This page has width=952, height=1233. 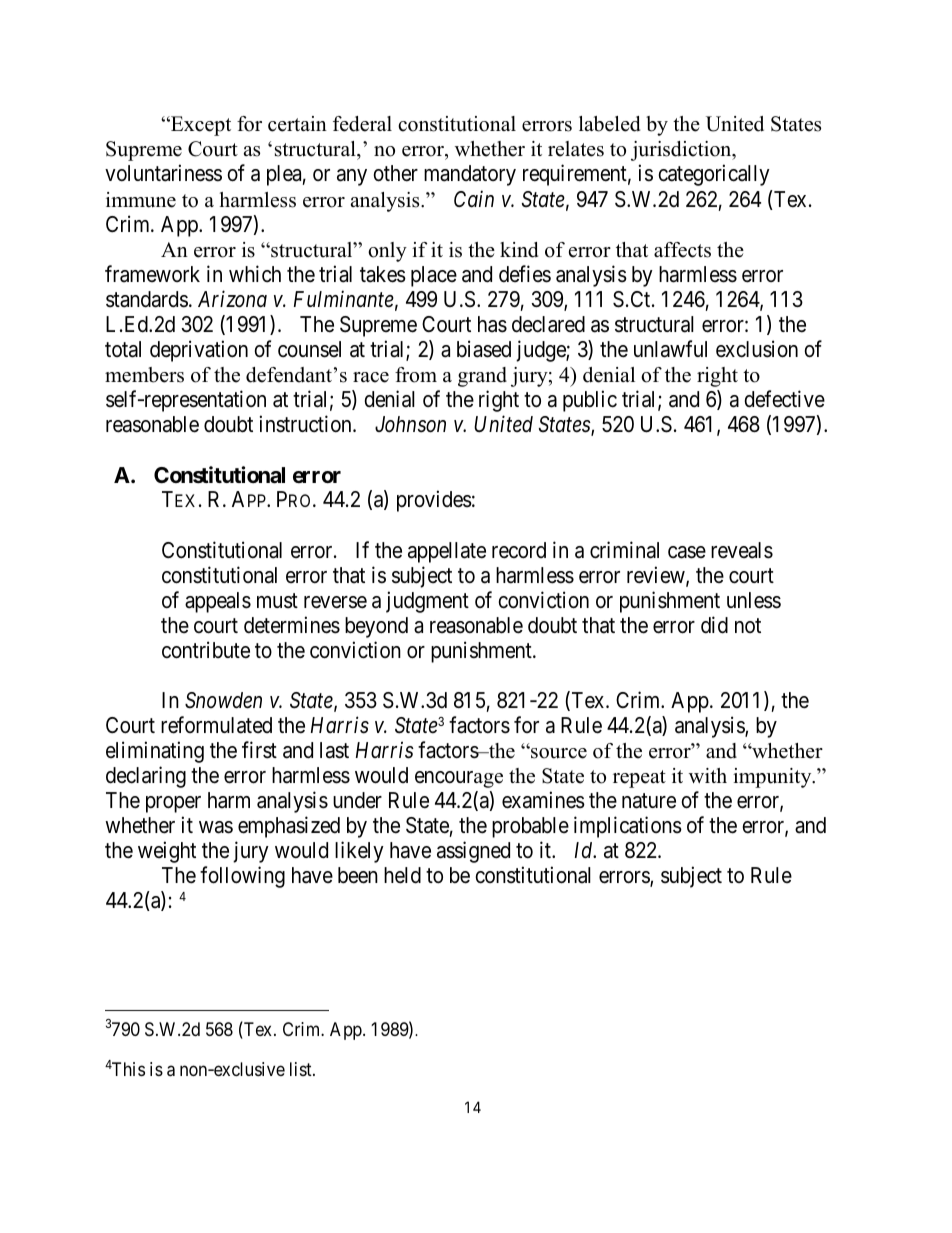 What do you see at coordinates (410, 424) in the page?
I see `Johnson` at bounding box center [410, 424].
